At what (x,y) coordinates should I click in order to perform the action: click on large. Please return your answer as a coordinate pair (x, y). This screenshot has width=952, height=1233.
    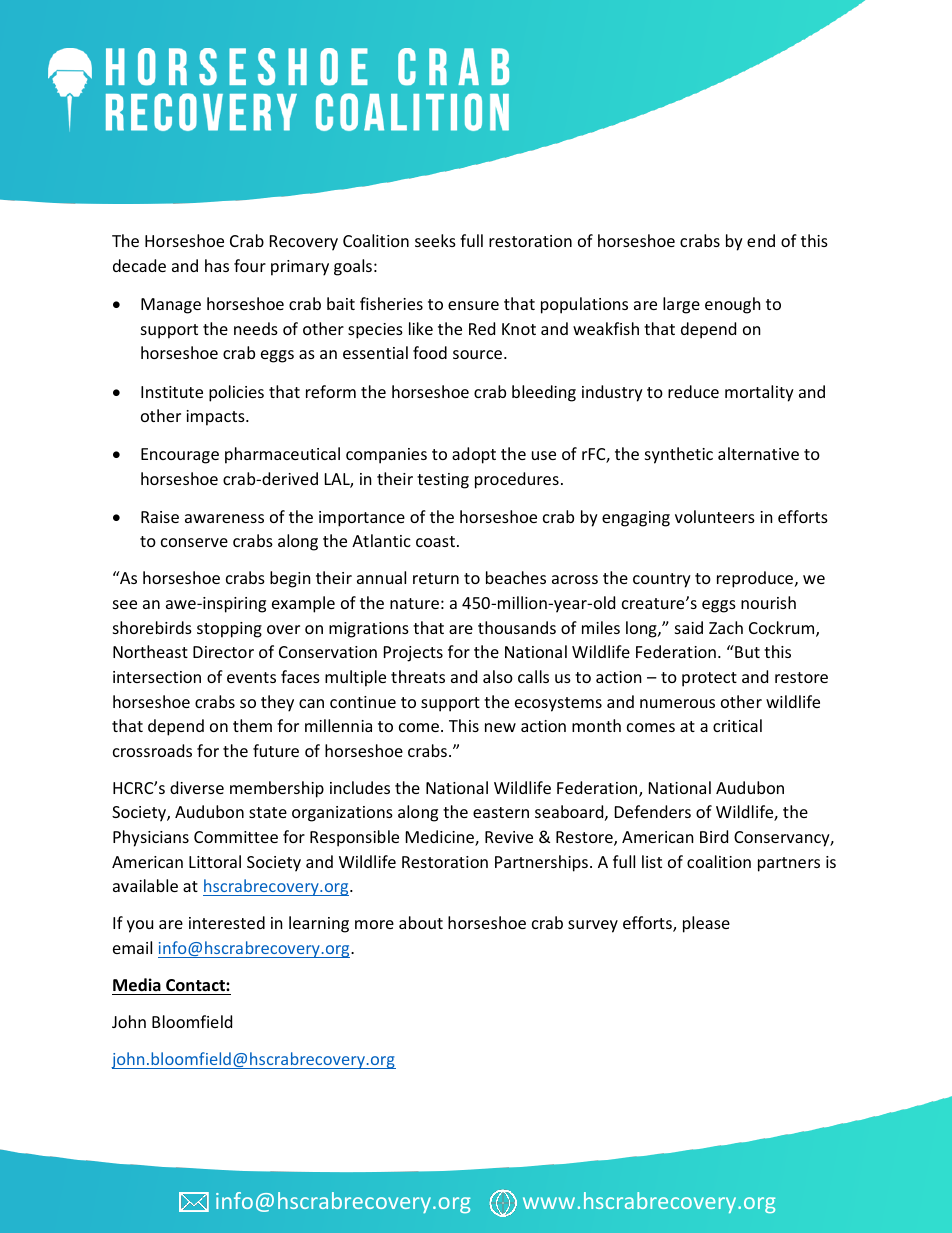
    Looking at the image, I should click on (681, 305).
